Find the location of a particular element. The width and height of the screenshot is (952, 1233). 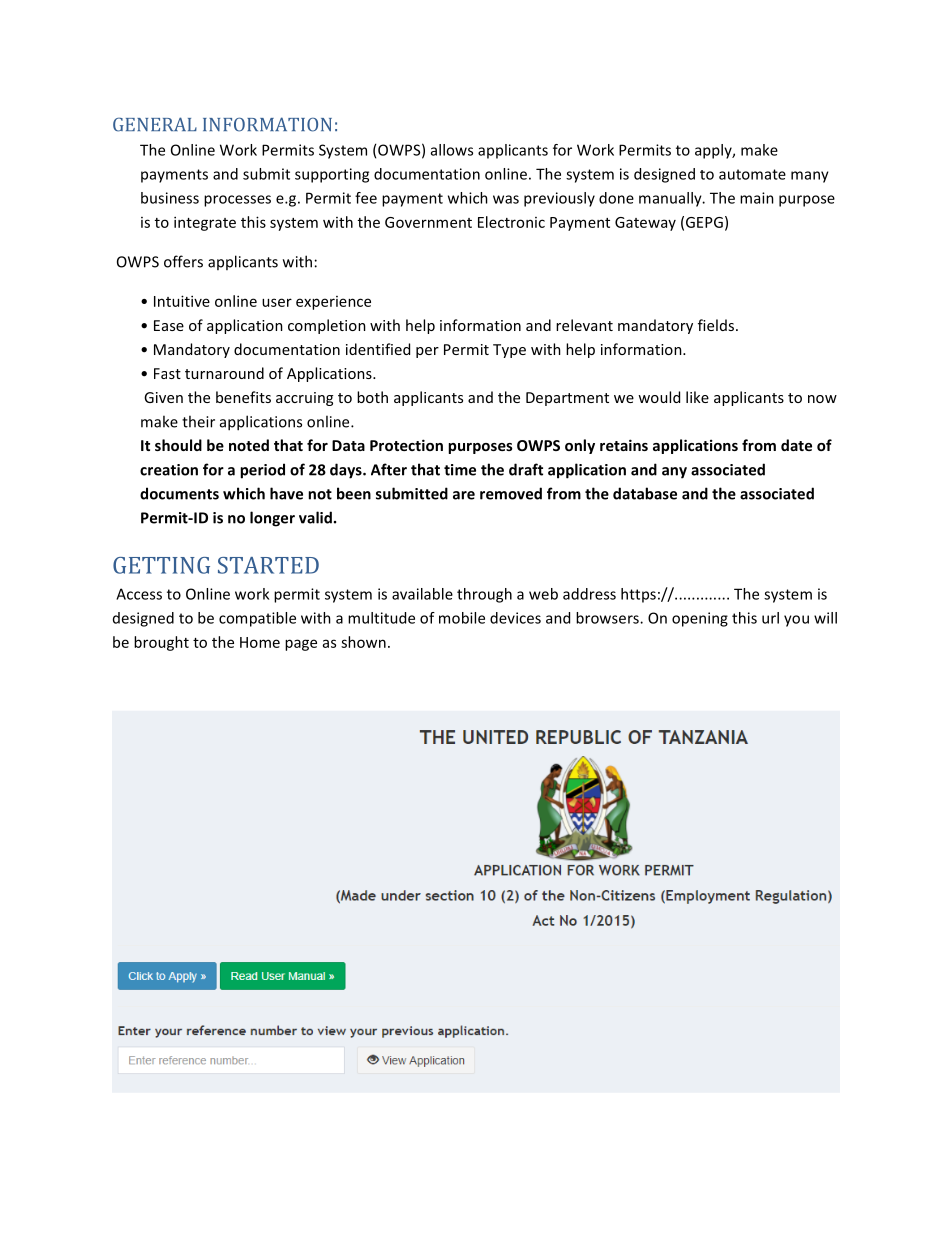

time is located at coordinates (460, 470).
